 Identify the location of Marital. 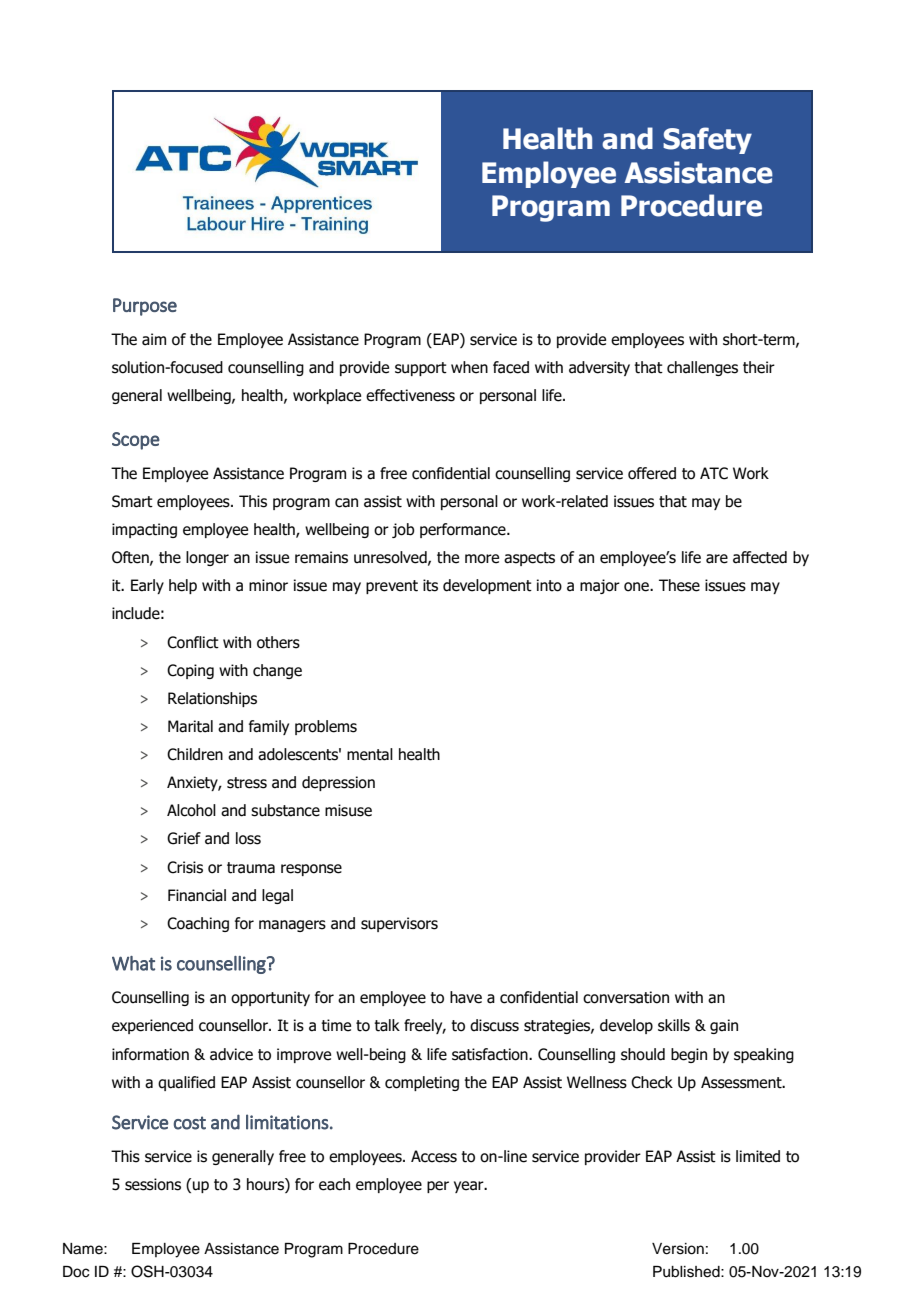
(190, 726).
